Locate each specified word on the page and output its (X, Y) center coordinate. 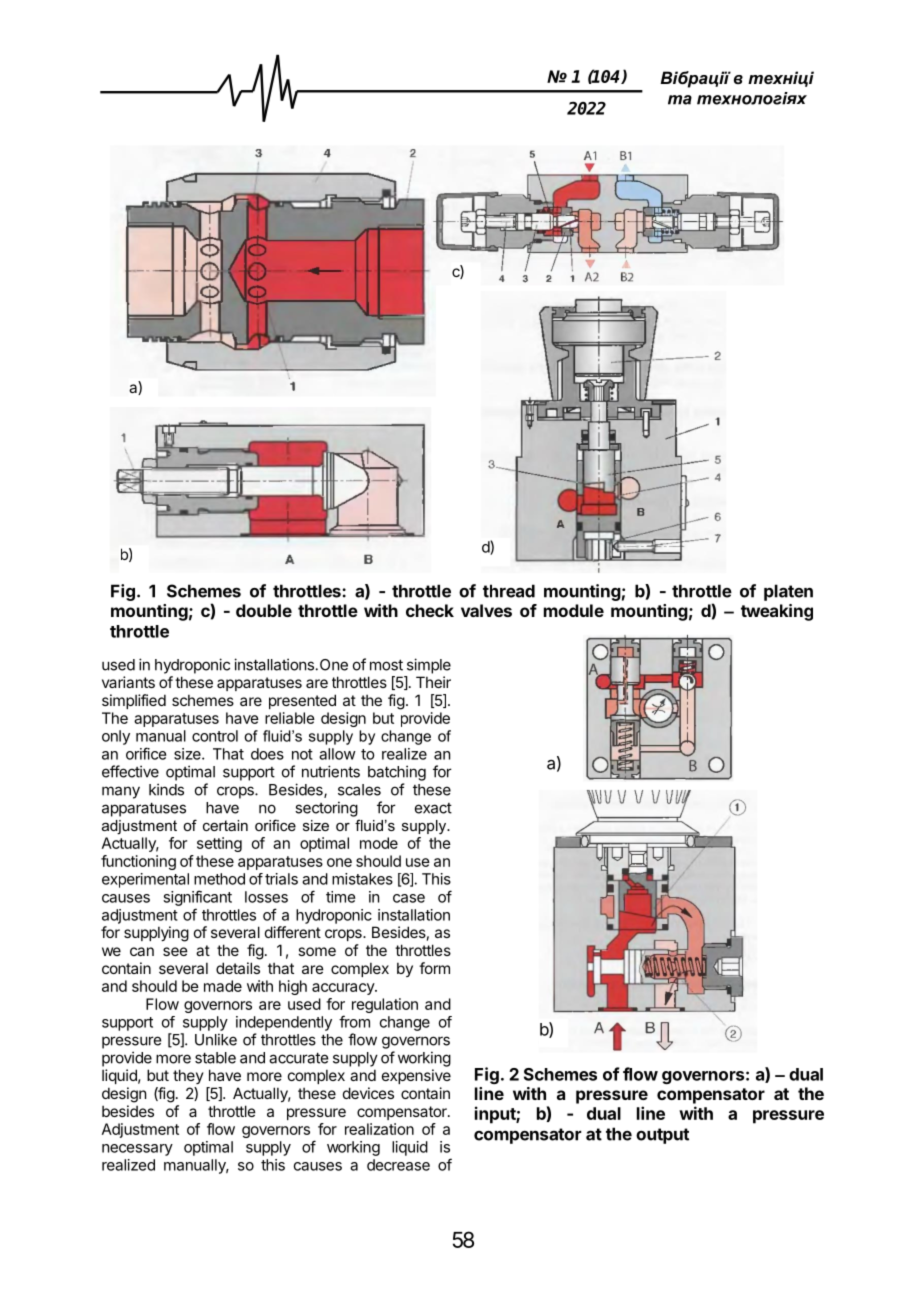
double (264, 610)
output (662, 1136)
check (430, 610)
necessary (137, 1150)
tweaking (777, 612)
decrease (398, 1165)
